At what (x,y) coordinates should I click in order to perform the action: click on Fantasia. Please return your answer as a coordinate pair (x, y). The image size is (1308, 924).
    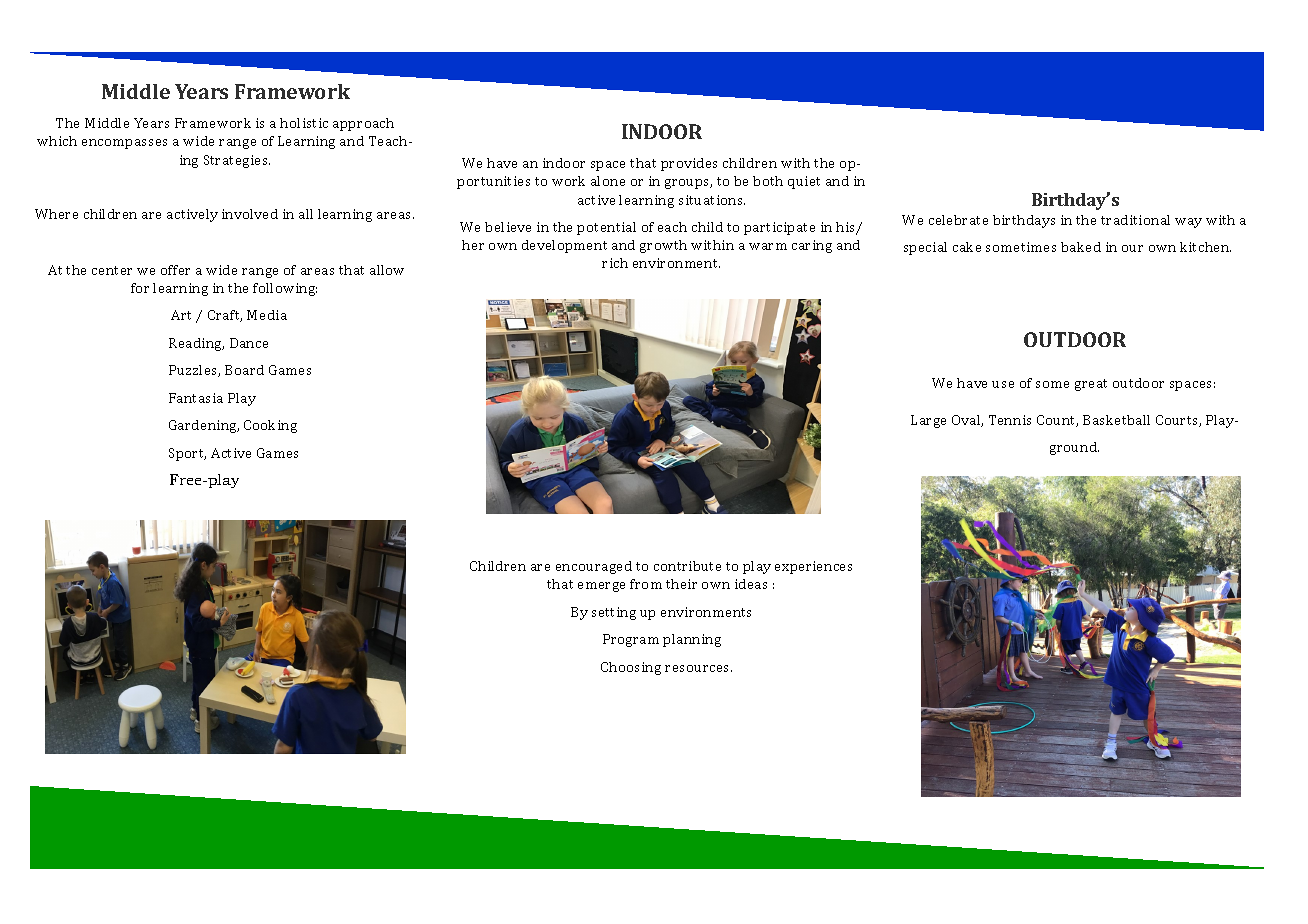
    Looking at the image, I should click on (196, 398).
